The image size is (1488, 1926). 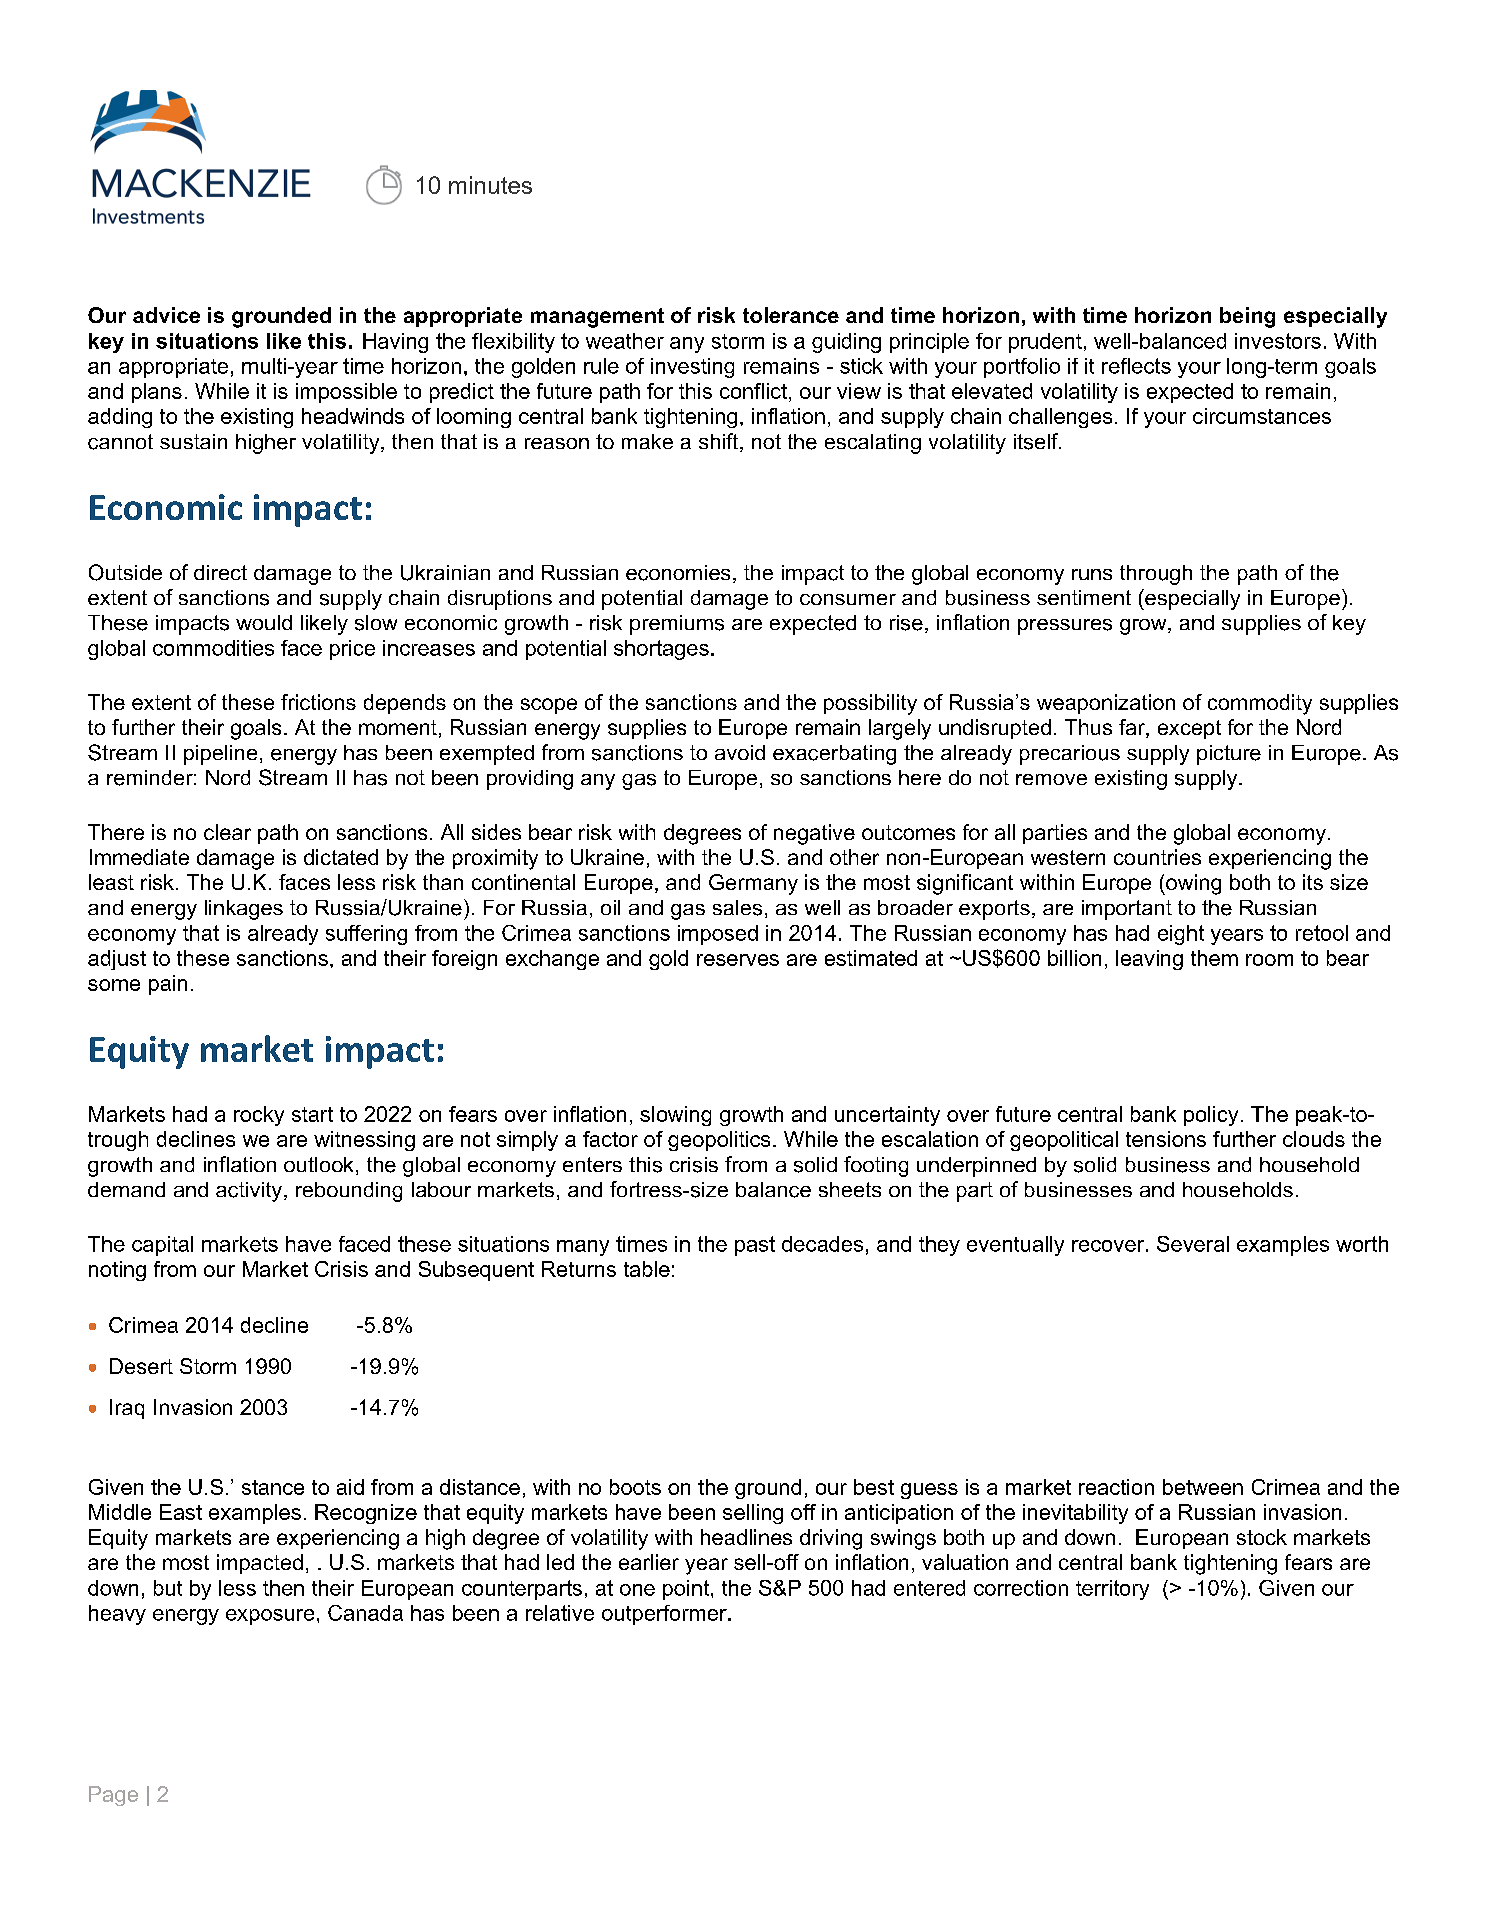 What do you see at coordinates (665, 1615) in the screenshot?
I see `outperformer` at bounding box center [665, 1615].
